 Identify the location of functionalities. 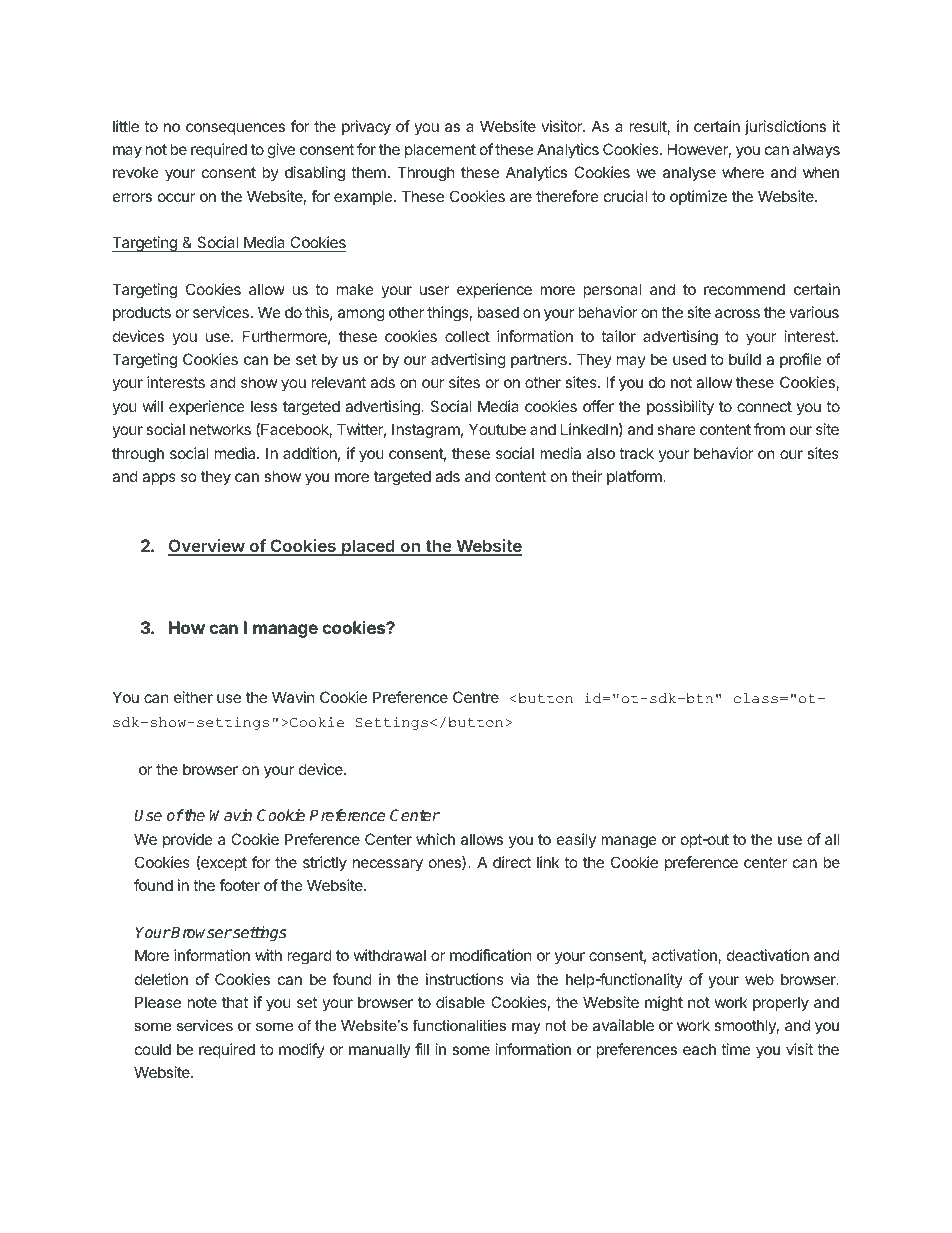
(459, 1025).
